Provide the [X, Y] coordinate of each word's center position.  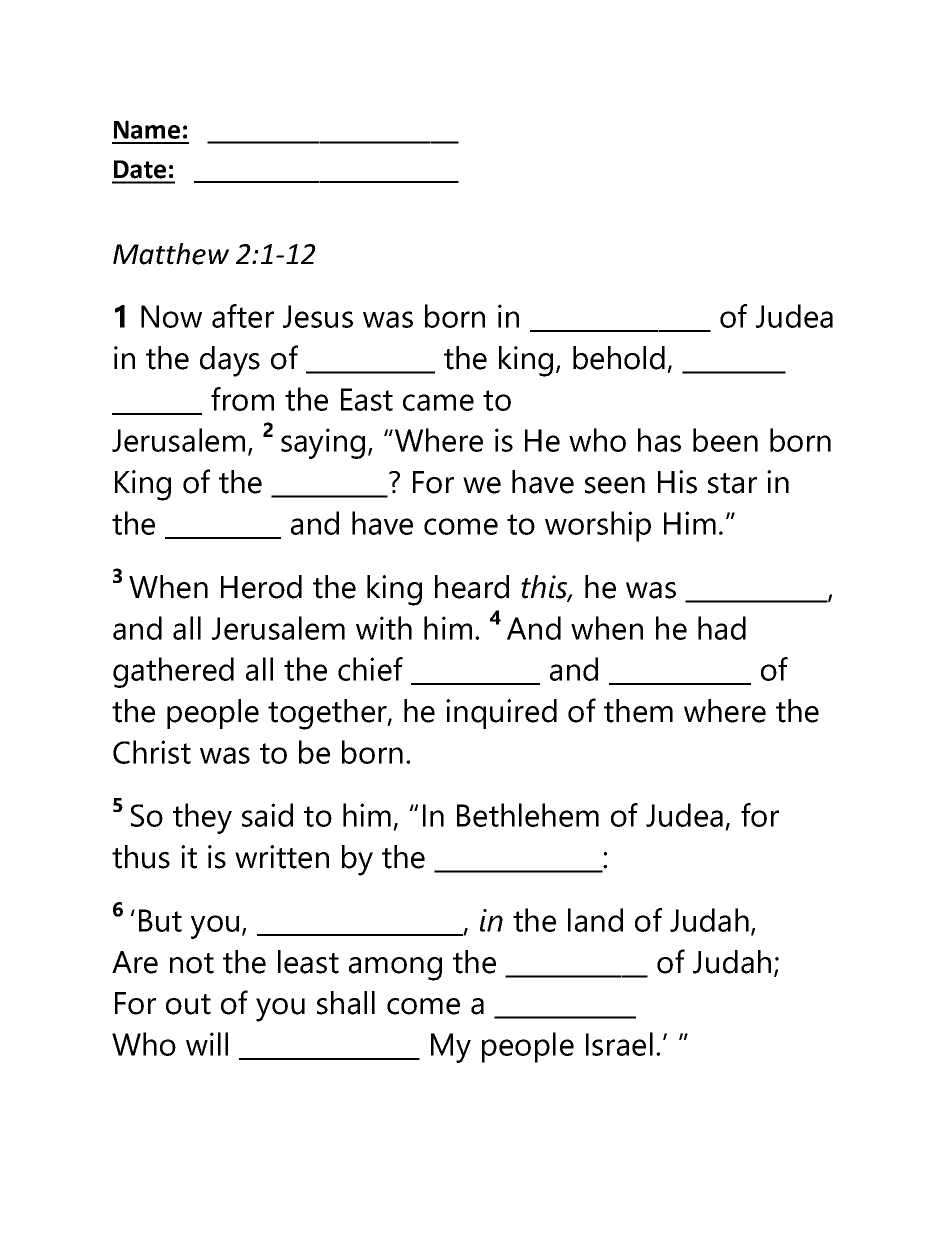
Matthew [171, 254]
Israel [619, 1044]
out [188, 1004]
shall [346, 1003]
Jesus [318, 316]
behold [619, 358]
